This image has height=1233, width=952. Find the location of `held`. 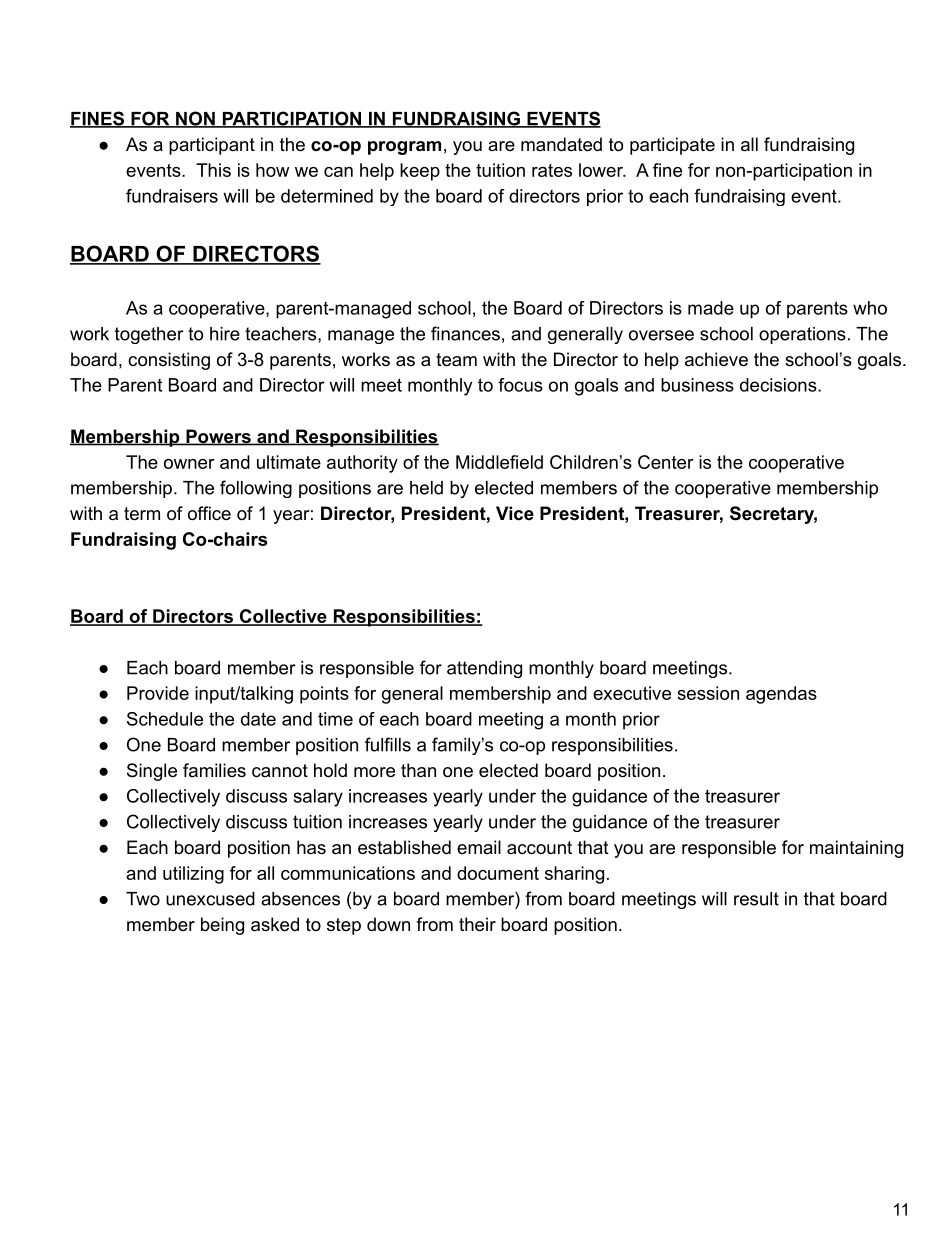

held is located at coordinates (426, 488).
